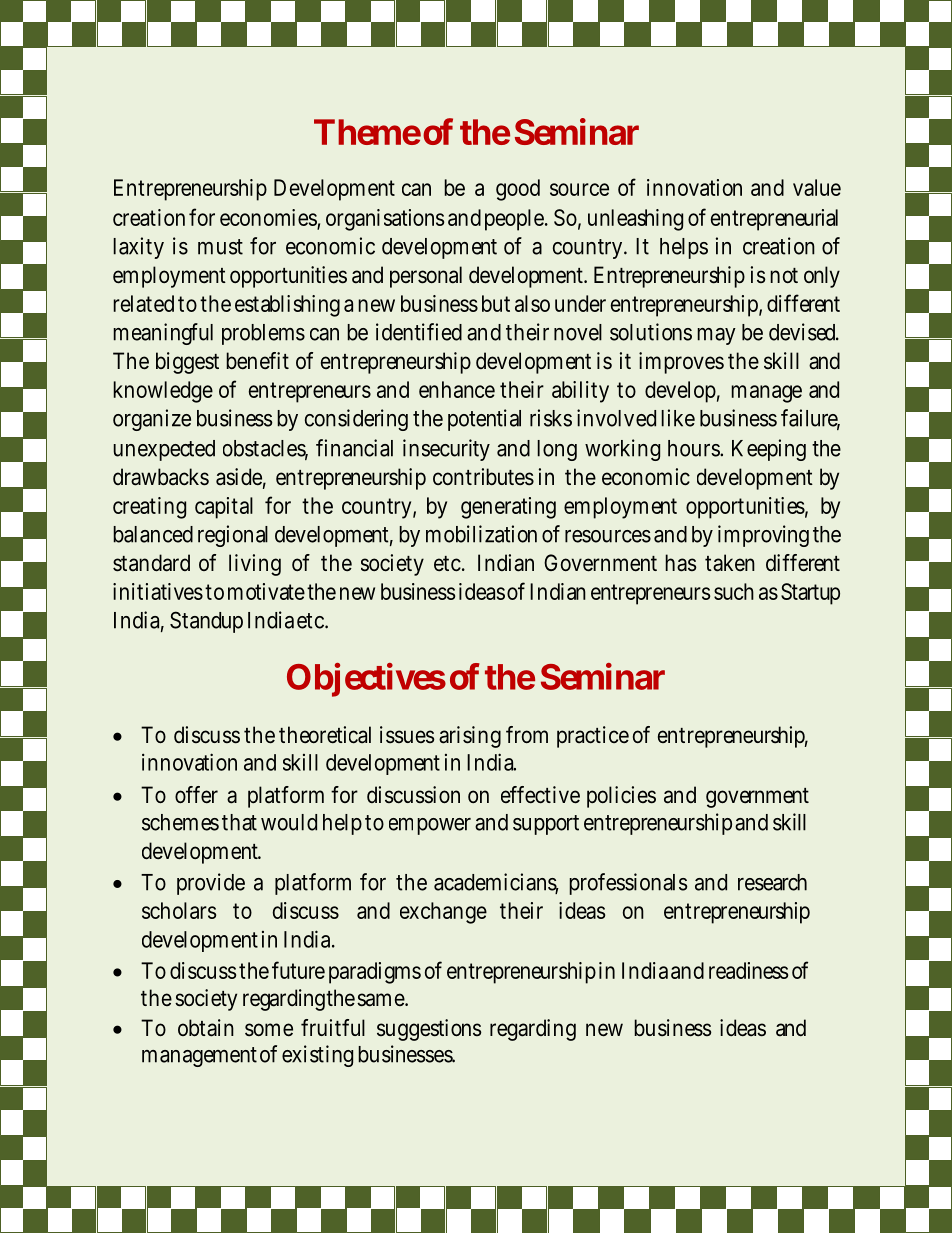  I want to click on mobilization, so click(481, 534).
